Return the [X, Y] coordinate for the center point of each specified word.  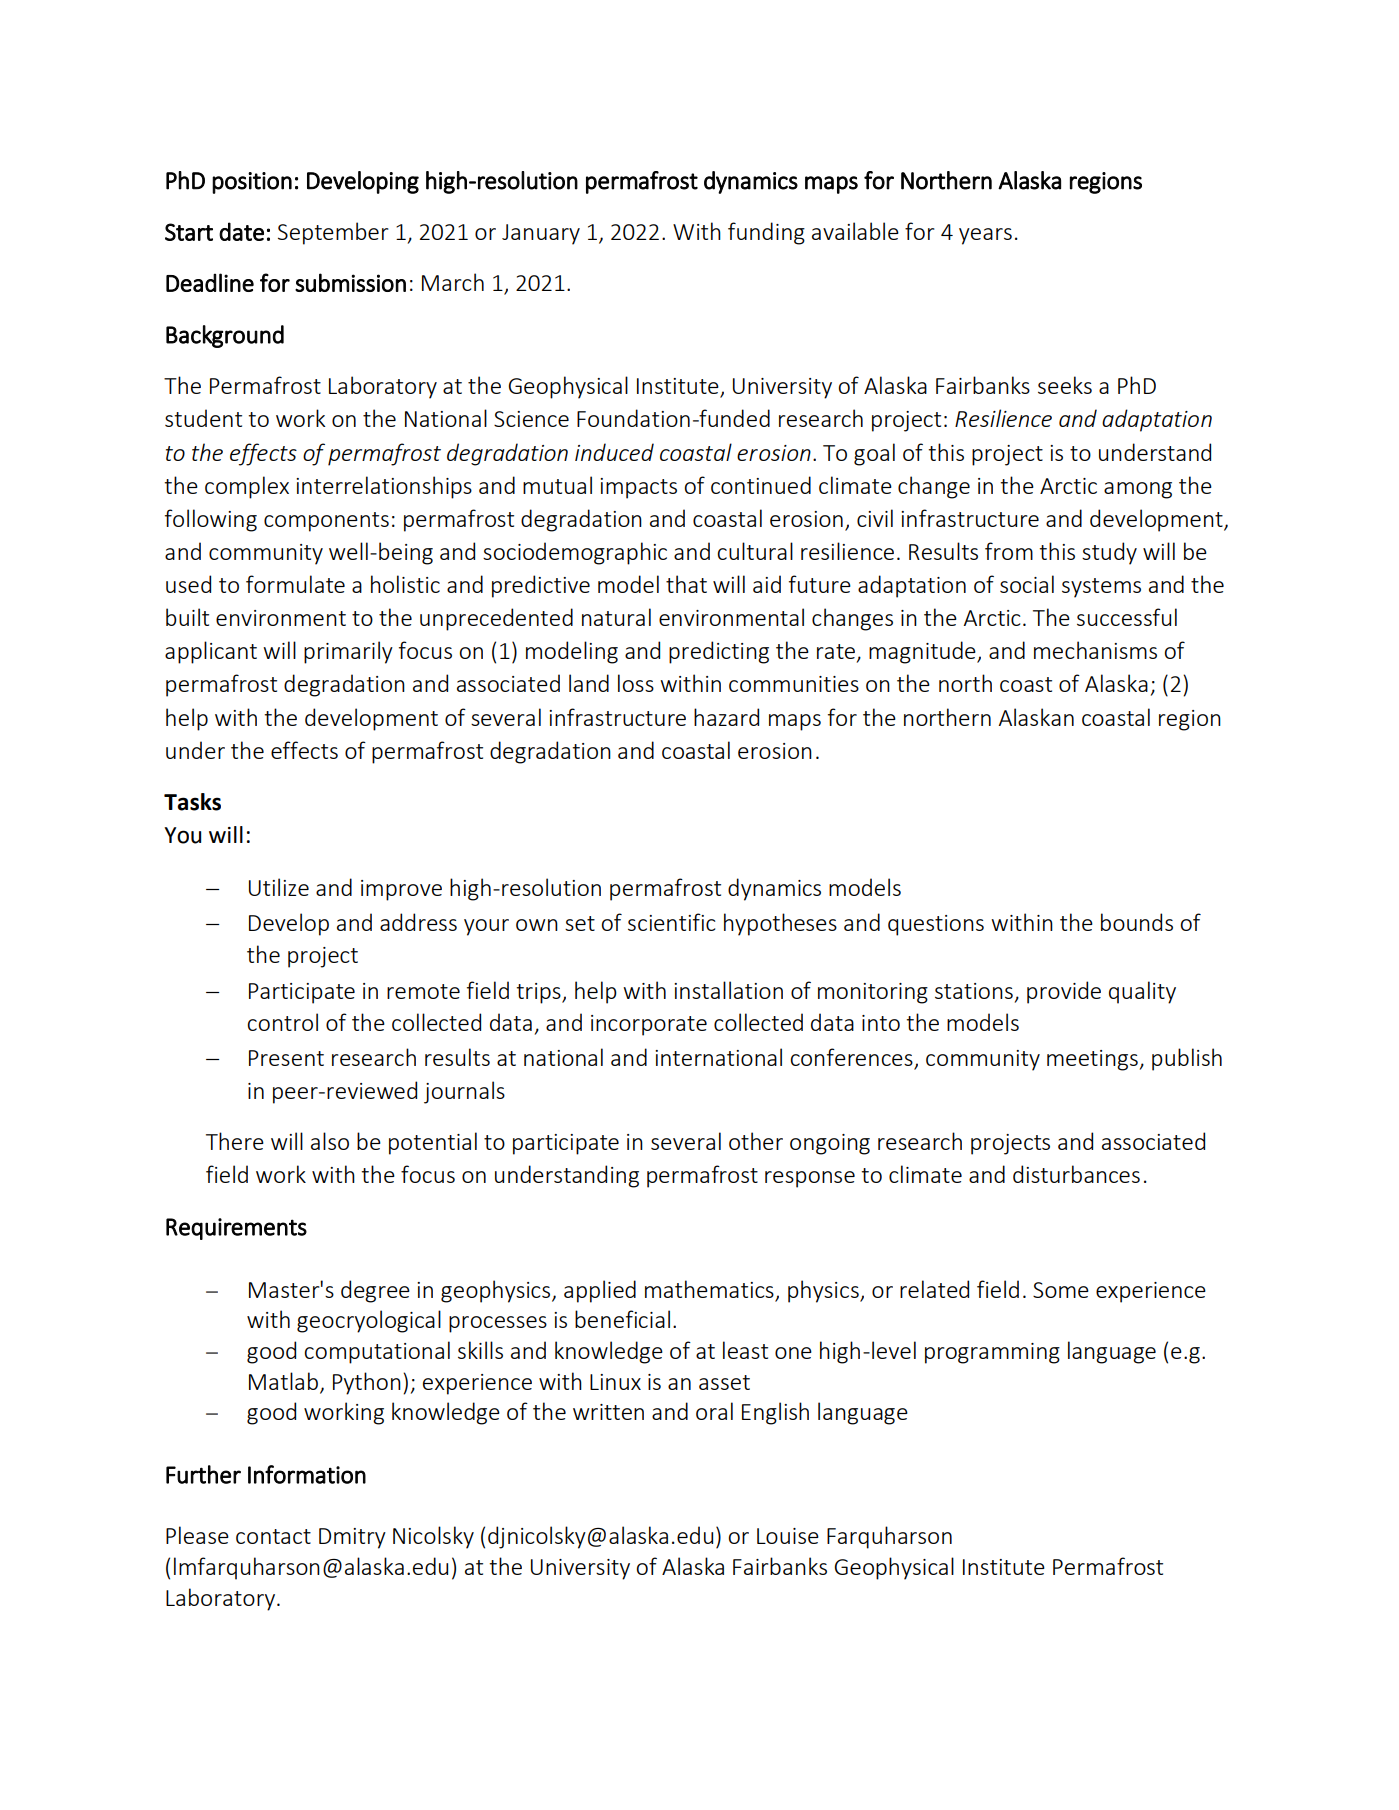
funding [766, 233]
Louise [788, 1536]
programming [992, 1353]
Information [307, 1474]
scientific [671, 922]
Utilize [279, 887]
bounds [1137, 922]
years [985, 236]
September [333, 233]
